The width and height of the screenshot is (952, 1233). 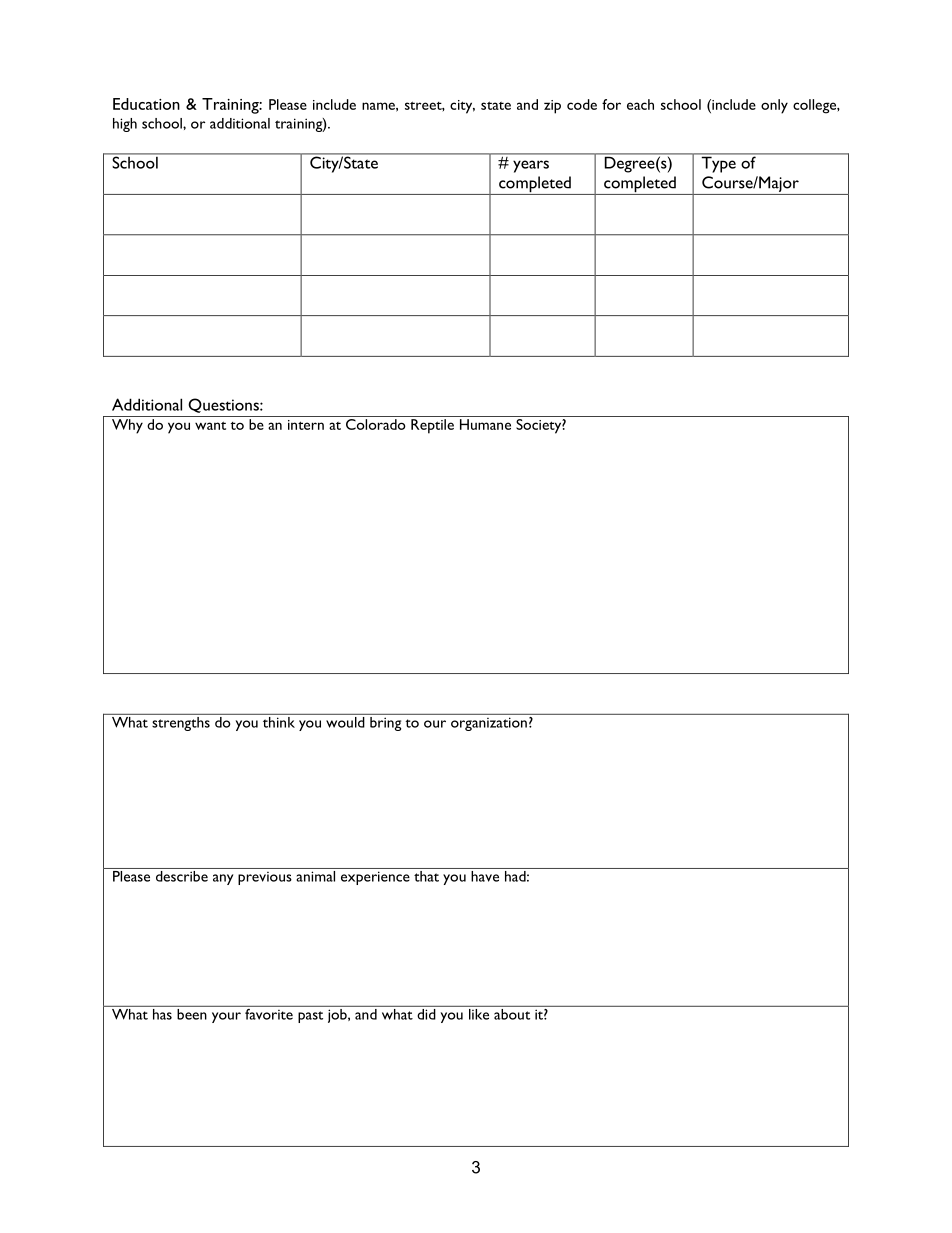 I want to click on organization, so click(x=489, y=724).
